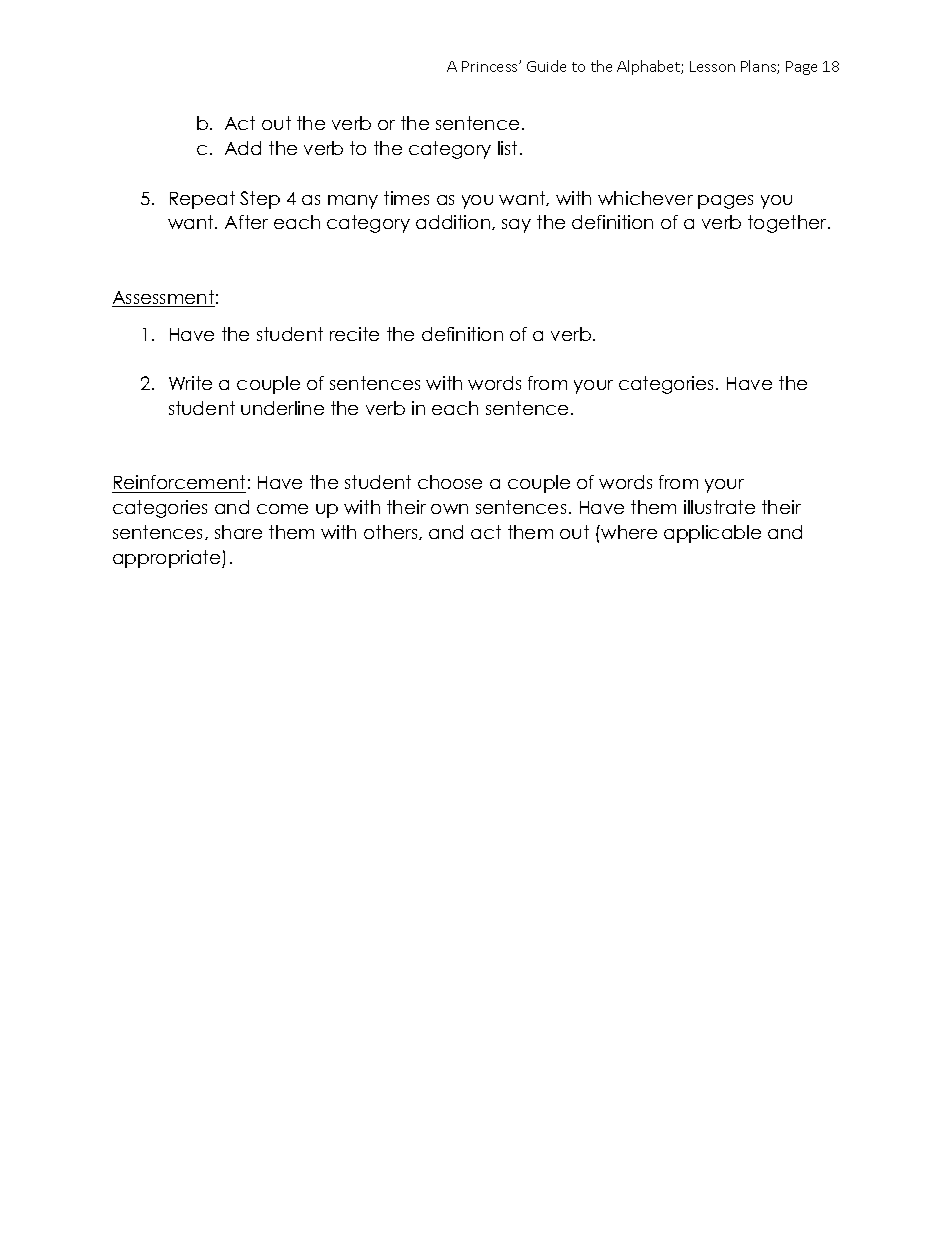  What do you see at coordinates (546, 66) in the screenshot?
I see `Guide` at bounding box center [546, 66].
